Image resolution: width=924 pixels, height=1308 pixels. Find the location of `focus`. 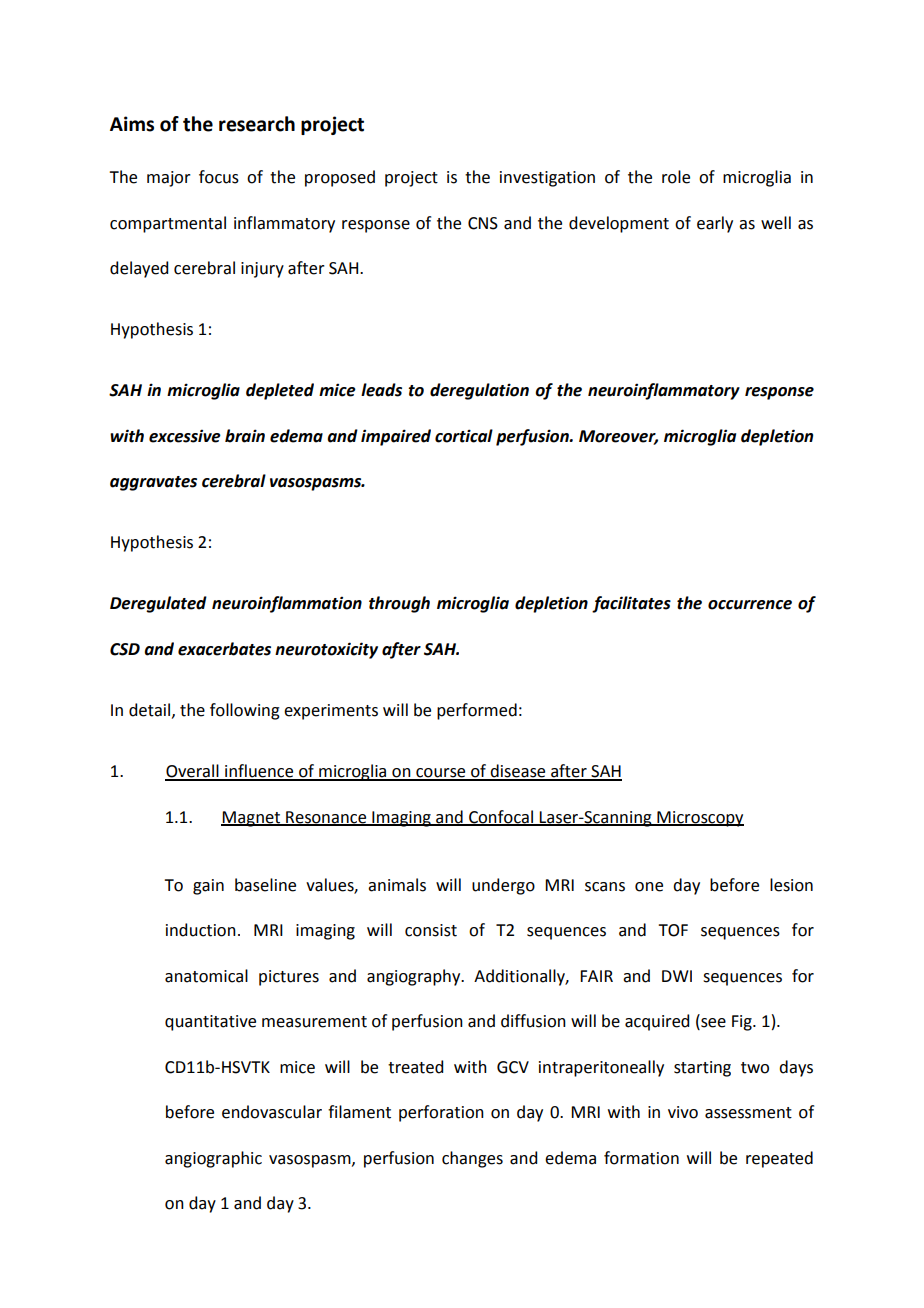

focus is located at coordinates (219, 177).
